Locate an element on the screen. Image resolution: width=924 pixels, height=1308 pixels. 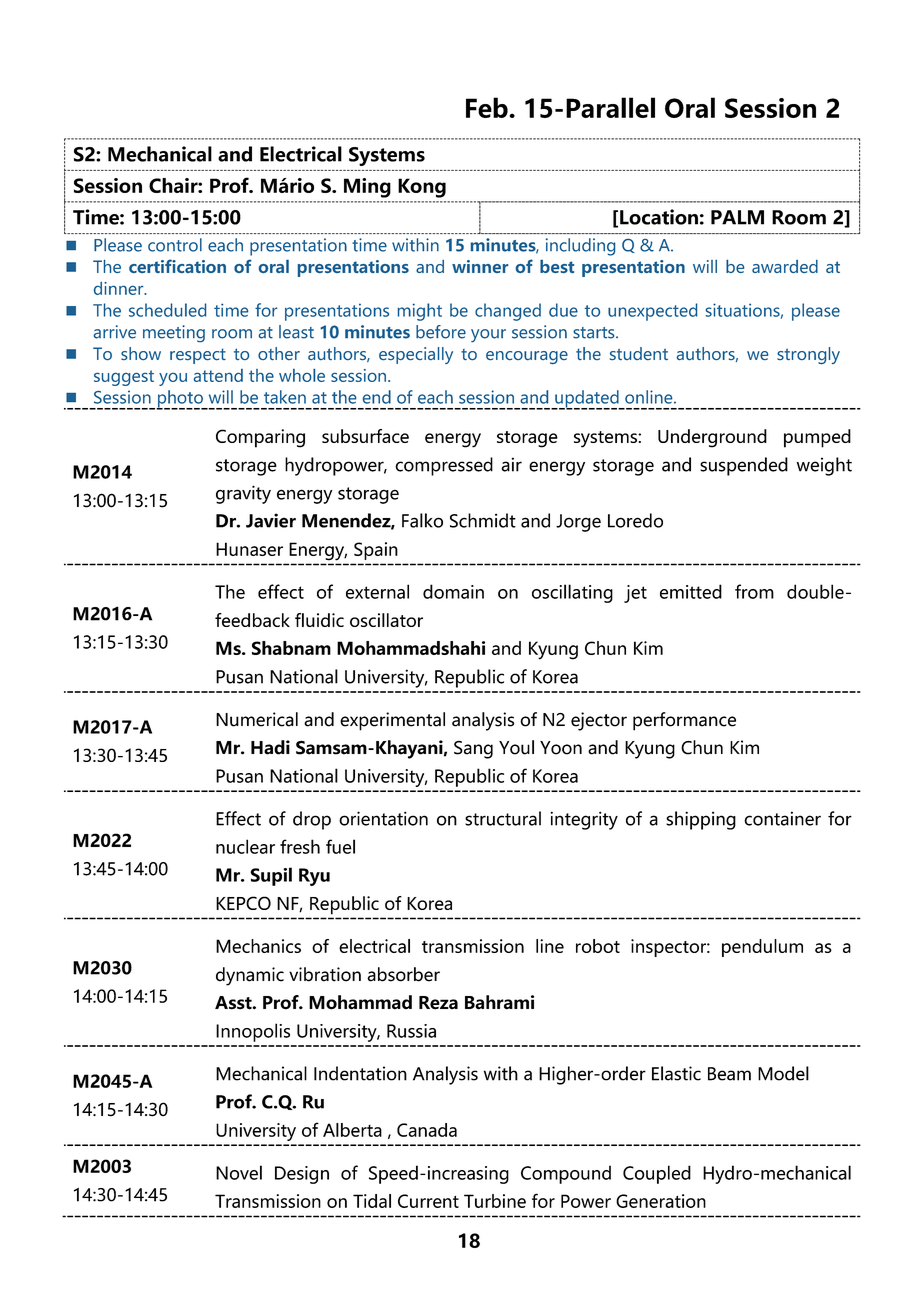
PALM is located at coordinates (737, 217).
